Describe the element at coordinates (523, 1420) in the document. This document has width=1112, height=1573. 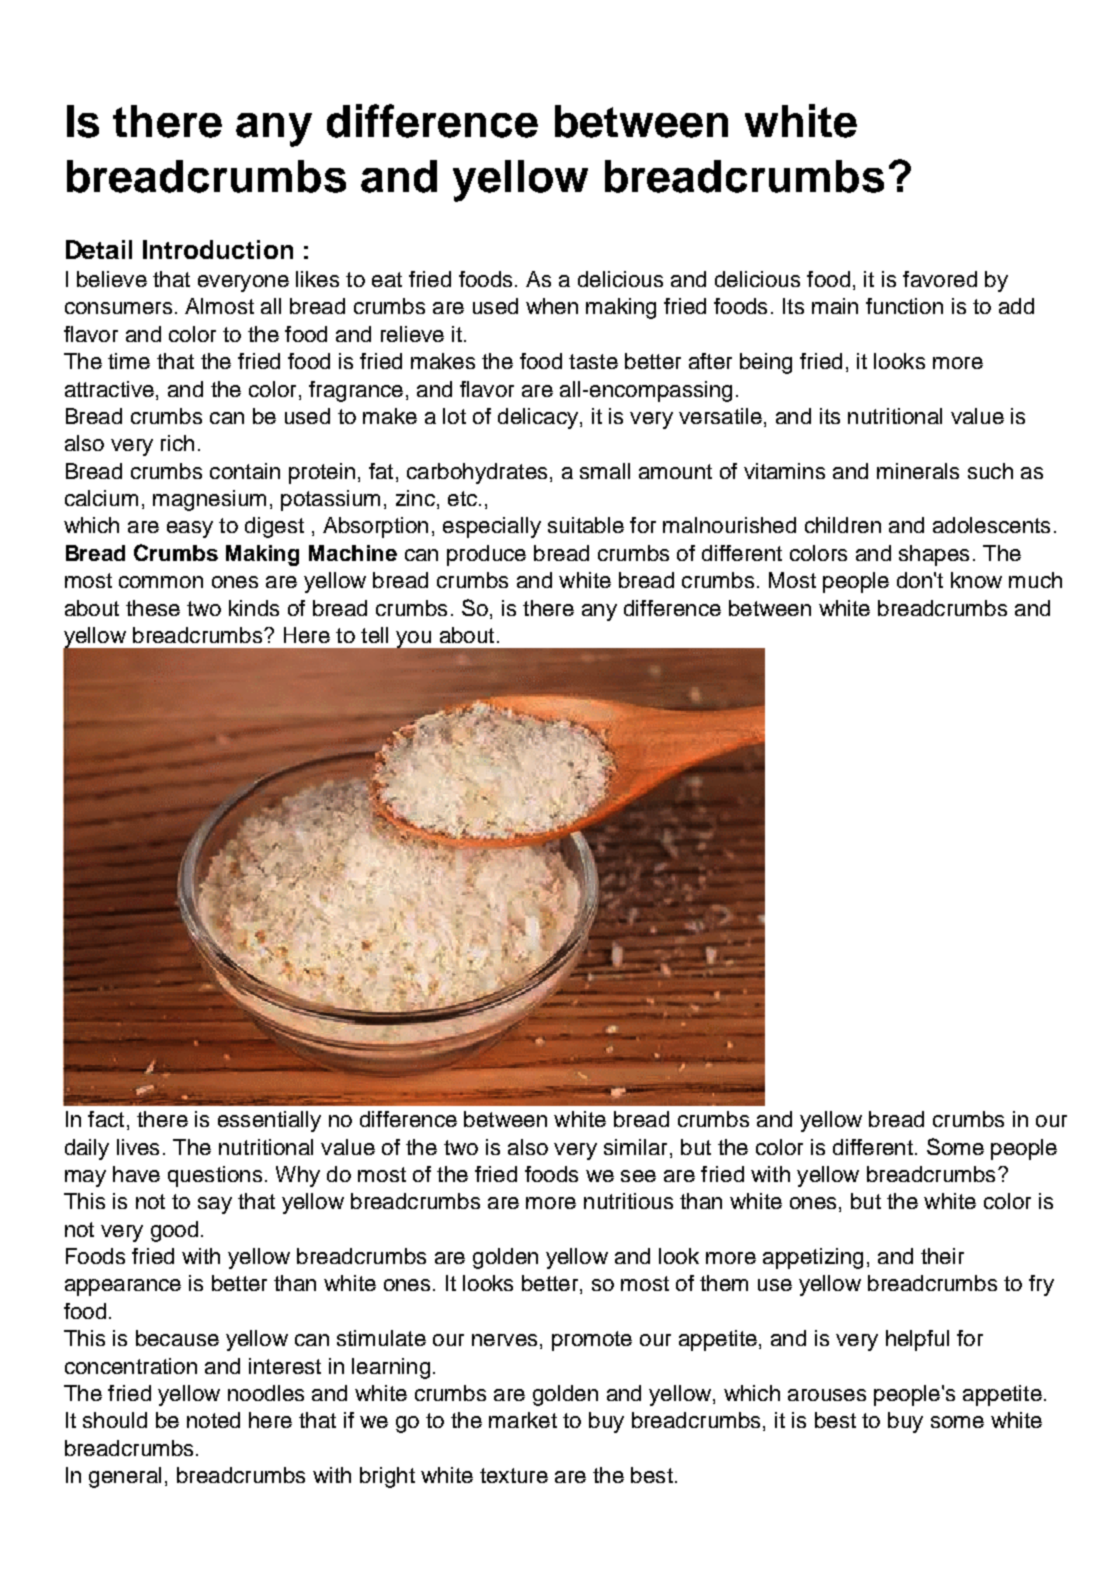
I see `market` at that location.
